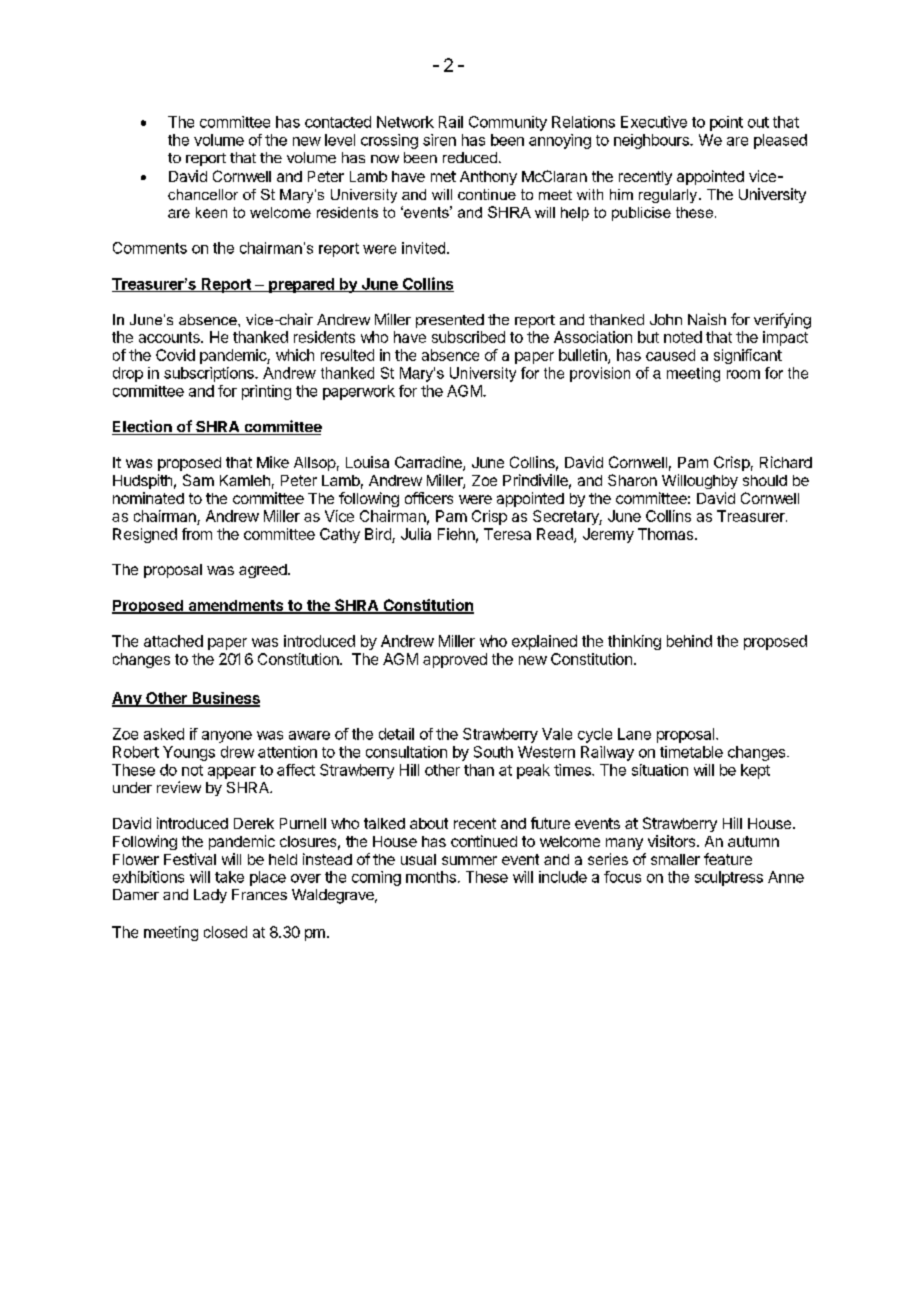 The image size is (924, 1308). Describe the element at coordinates (211, 212) in the page. I see `keen` at that location.
